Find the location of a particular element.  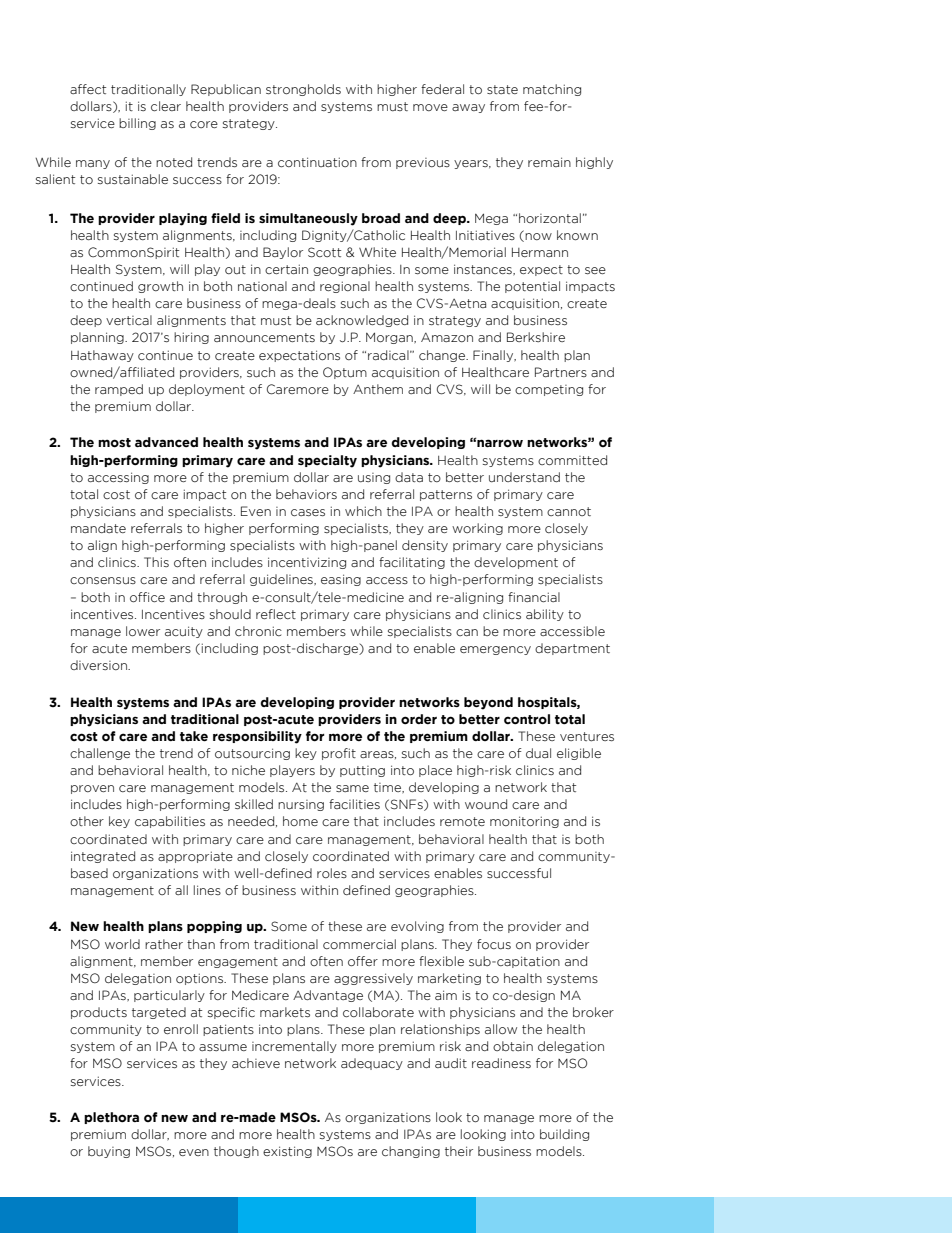

roles is located at coordinates (332, 873).
